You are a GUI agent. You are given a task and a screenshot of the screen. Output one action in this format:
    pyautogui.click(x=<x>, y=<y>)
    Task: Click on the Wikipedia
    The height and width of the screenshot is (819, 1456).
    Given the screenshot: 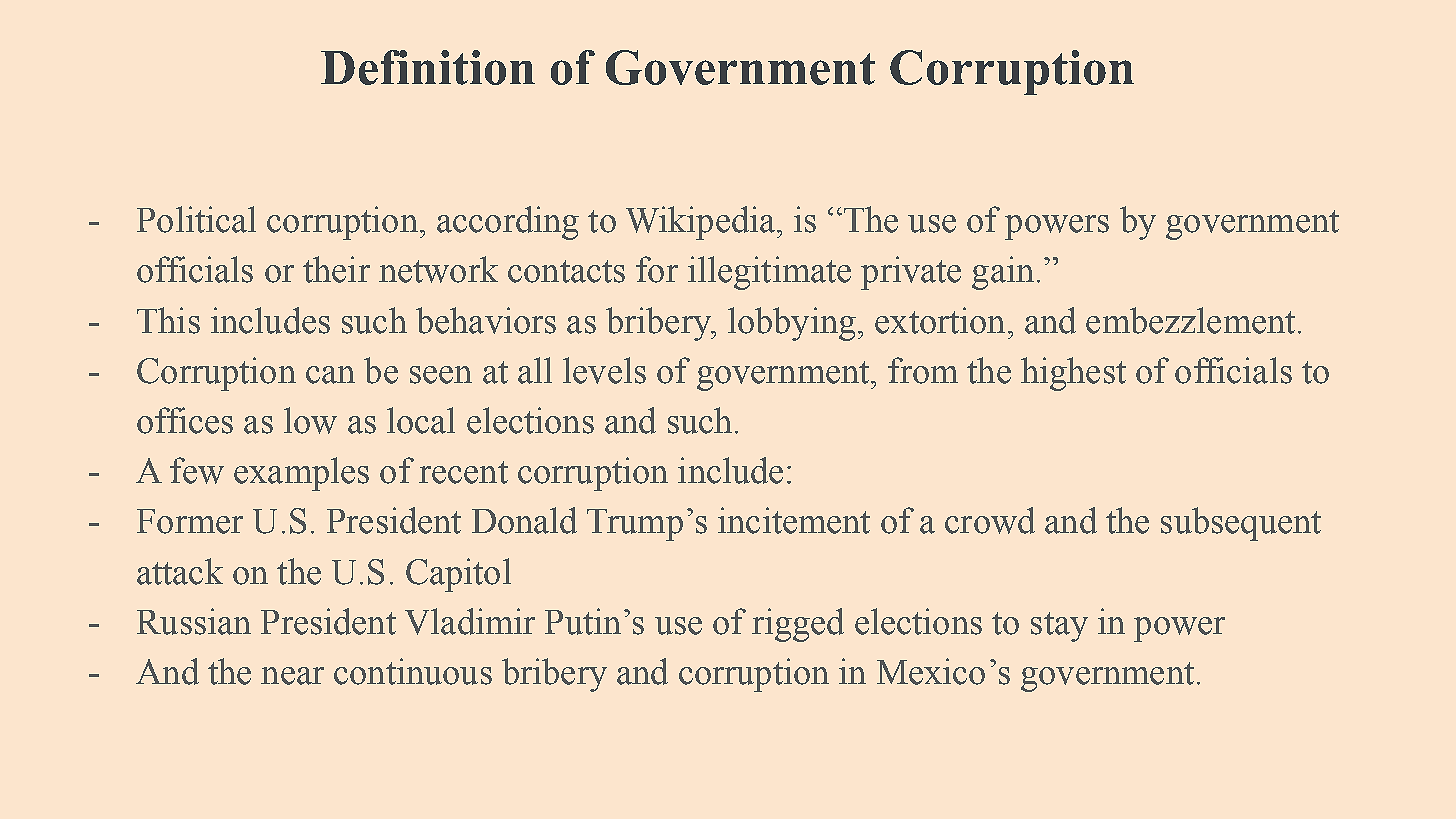 What is the action you would take?
    pyautogui.click(x=702, y=223)
